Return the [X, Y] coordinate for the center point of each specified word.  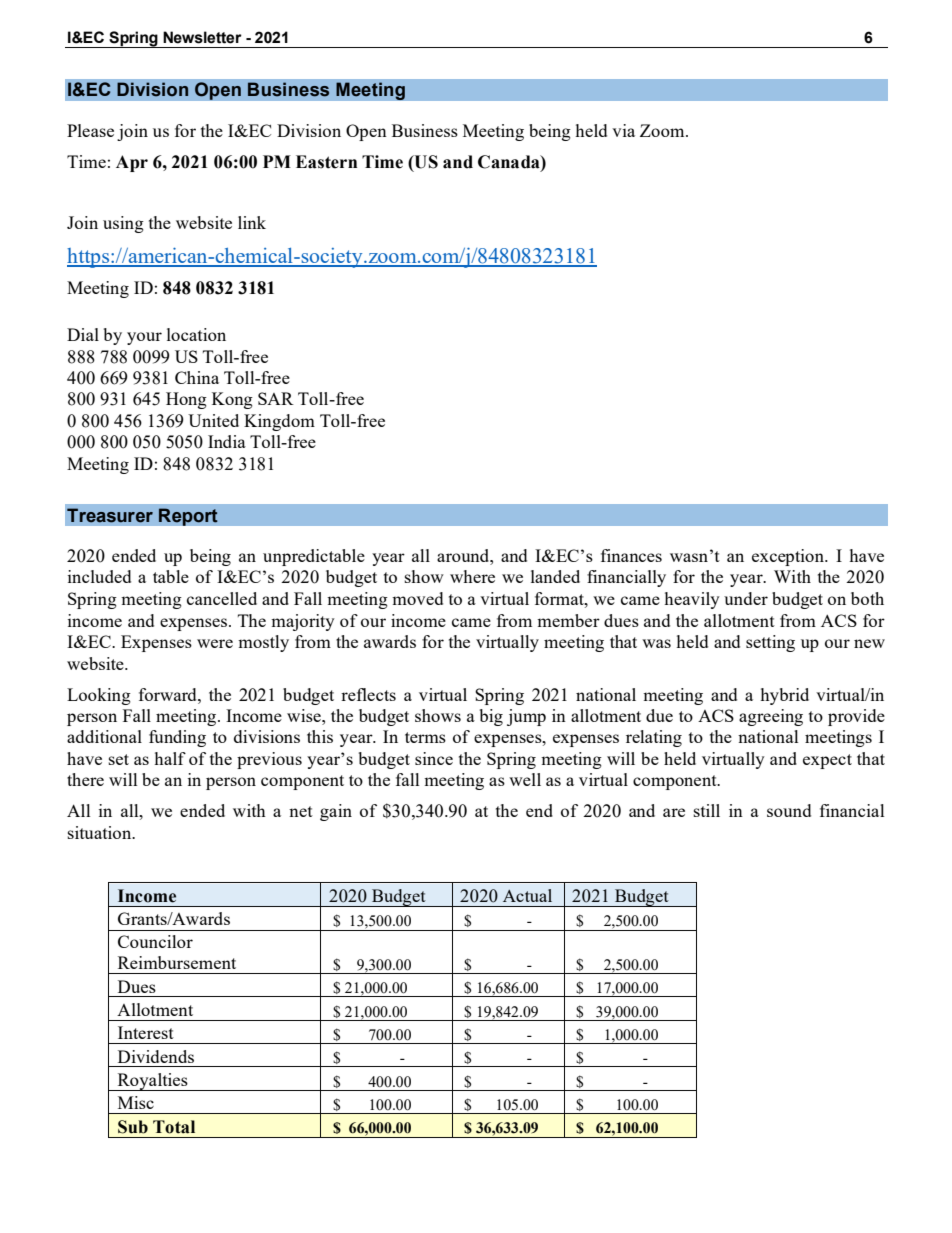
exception [789, 557]
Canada [510, 162]
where [472, 576]
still [707, 810]
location [196, 334]
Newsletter [202, 37]
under [746, 598]
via [623, 130]
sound [789, 810]
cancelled [222, 598]
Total [174, 1127]
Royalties [152, 1082]
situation [101, 832]
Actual [527, 895]
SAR [276, 398]
